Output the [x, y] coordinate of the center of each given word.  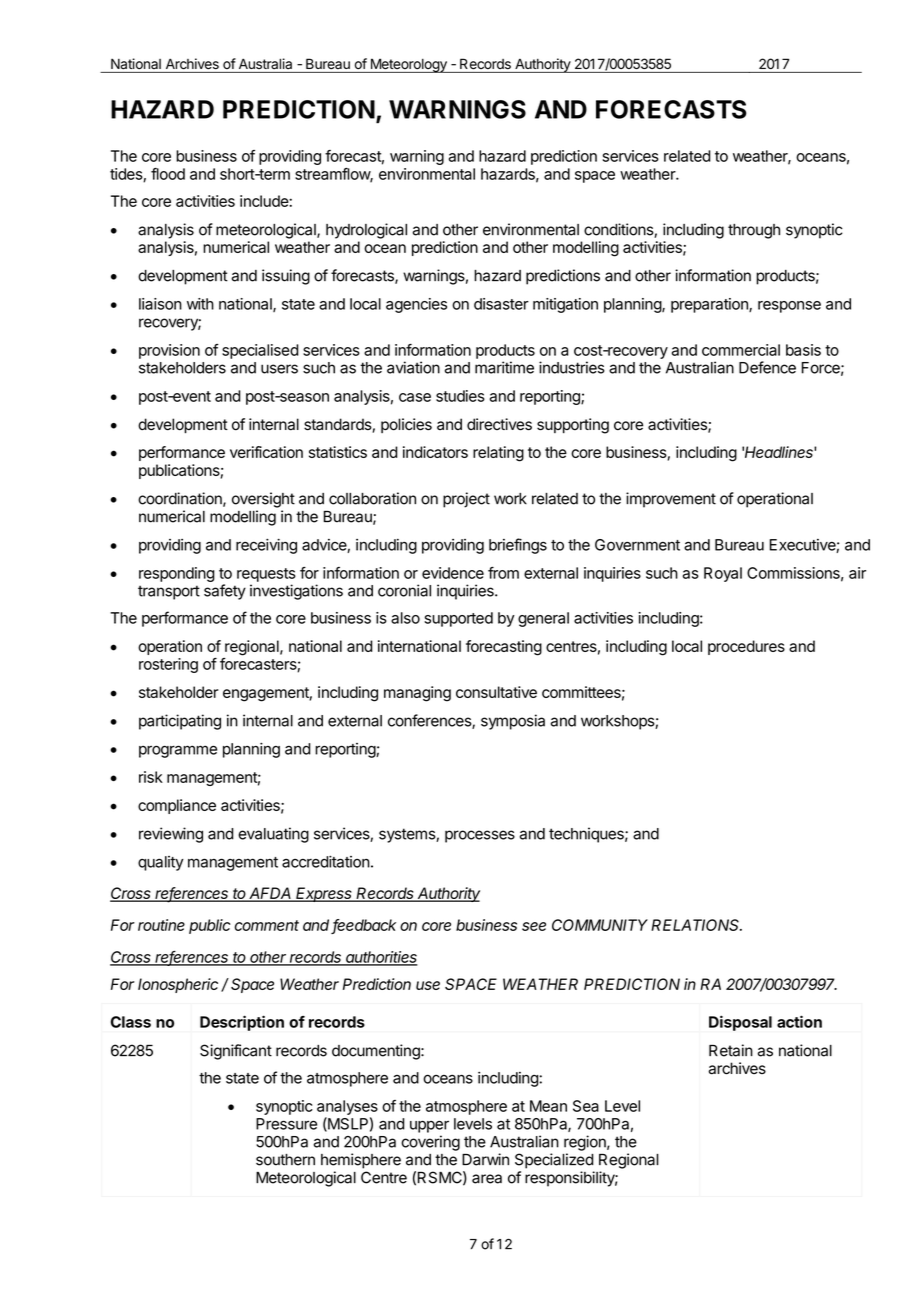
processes [480, 836]
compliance [177, 806]
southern [285, 1160]
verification [266, 452]
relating [498, 454]
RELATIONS [696, 925]
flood [168, 174]
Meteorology [408, 65]
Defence [767, 367]
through [754, 231]
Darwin [485, 1159]
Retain [731, 1050]
